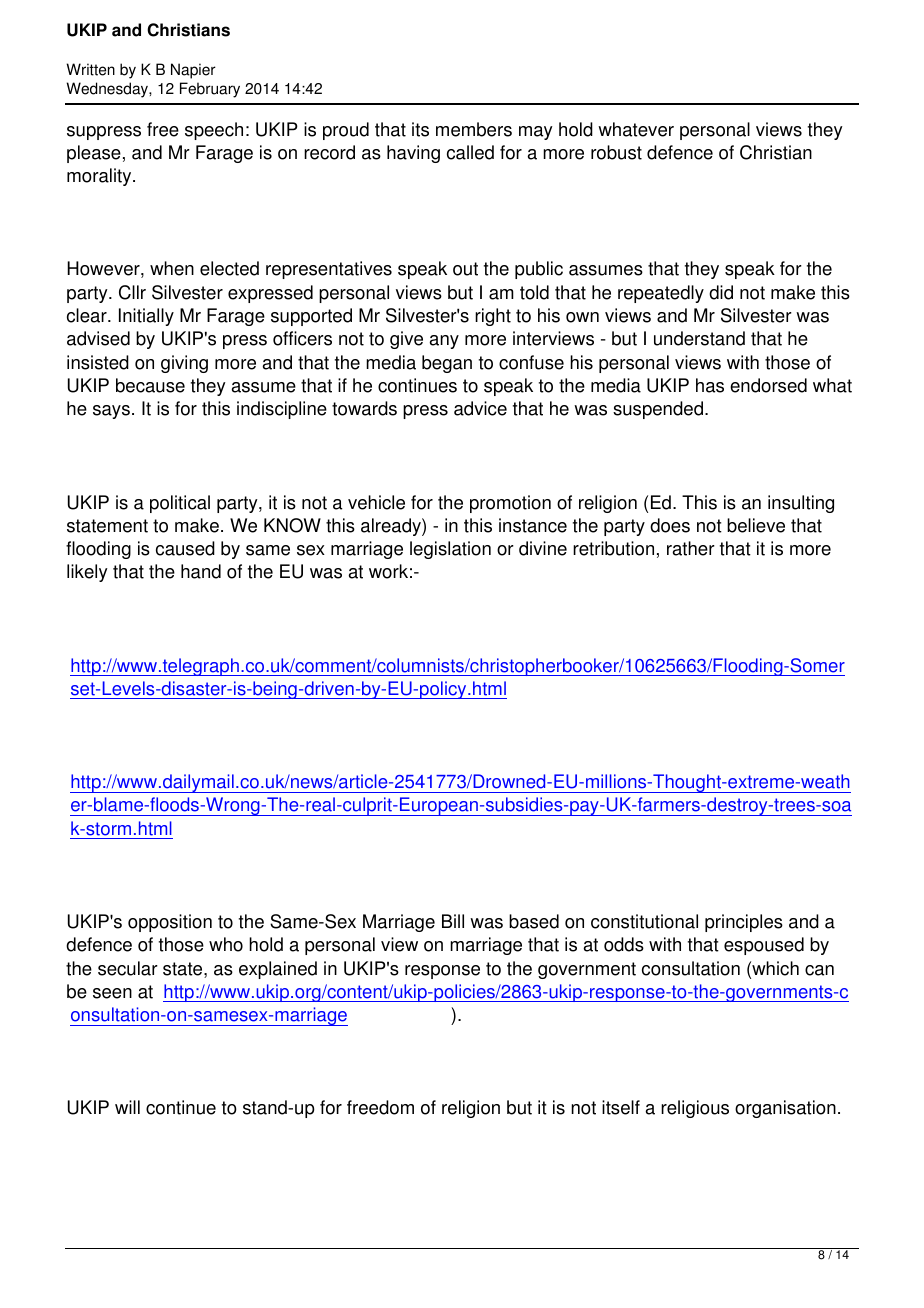 This screenshot has width=924, height=1308. Describe the element at coordinates (691, 548) in the screenshot. I see `rather` at that location.
